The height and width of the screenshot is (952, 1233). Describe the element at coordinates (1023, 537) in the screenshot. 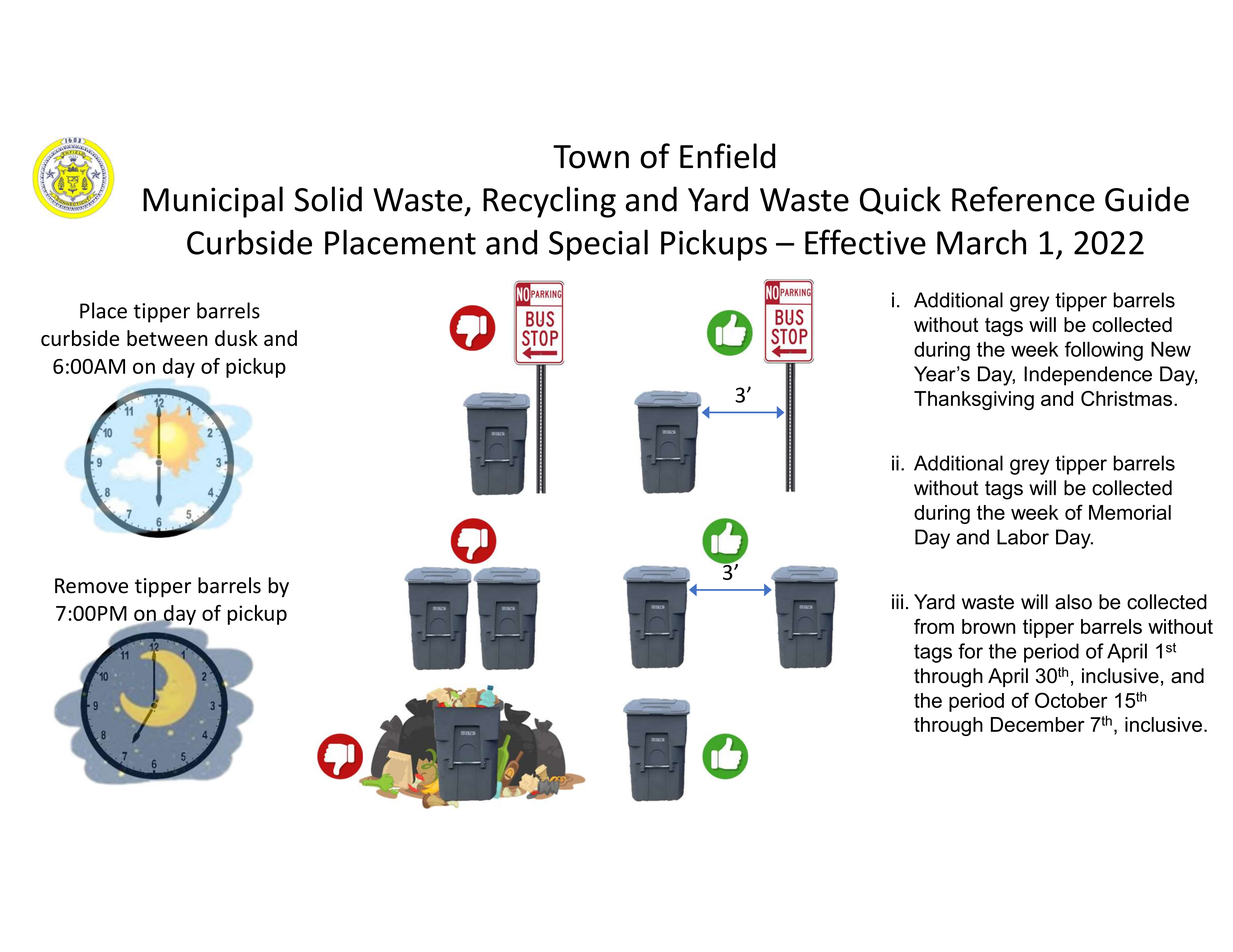

I see `Labor` at that location.
